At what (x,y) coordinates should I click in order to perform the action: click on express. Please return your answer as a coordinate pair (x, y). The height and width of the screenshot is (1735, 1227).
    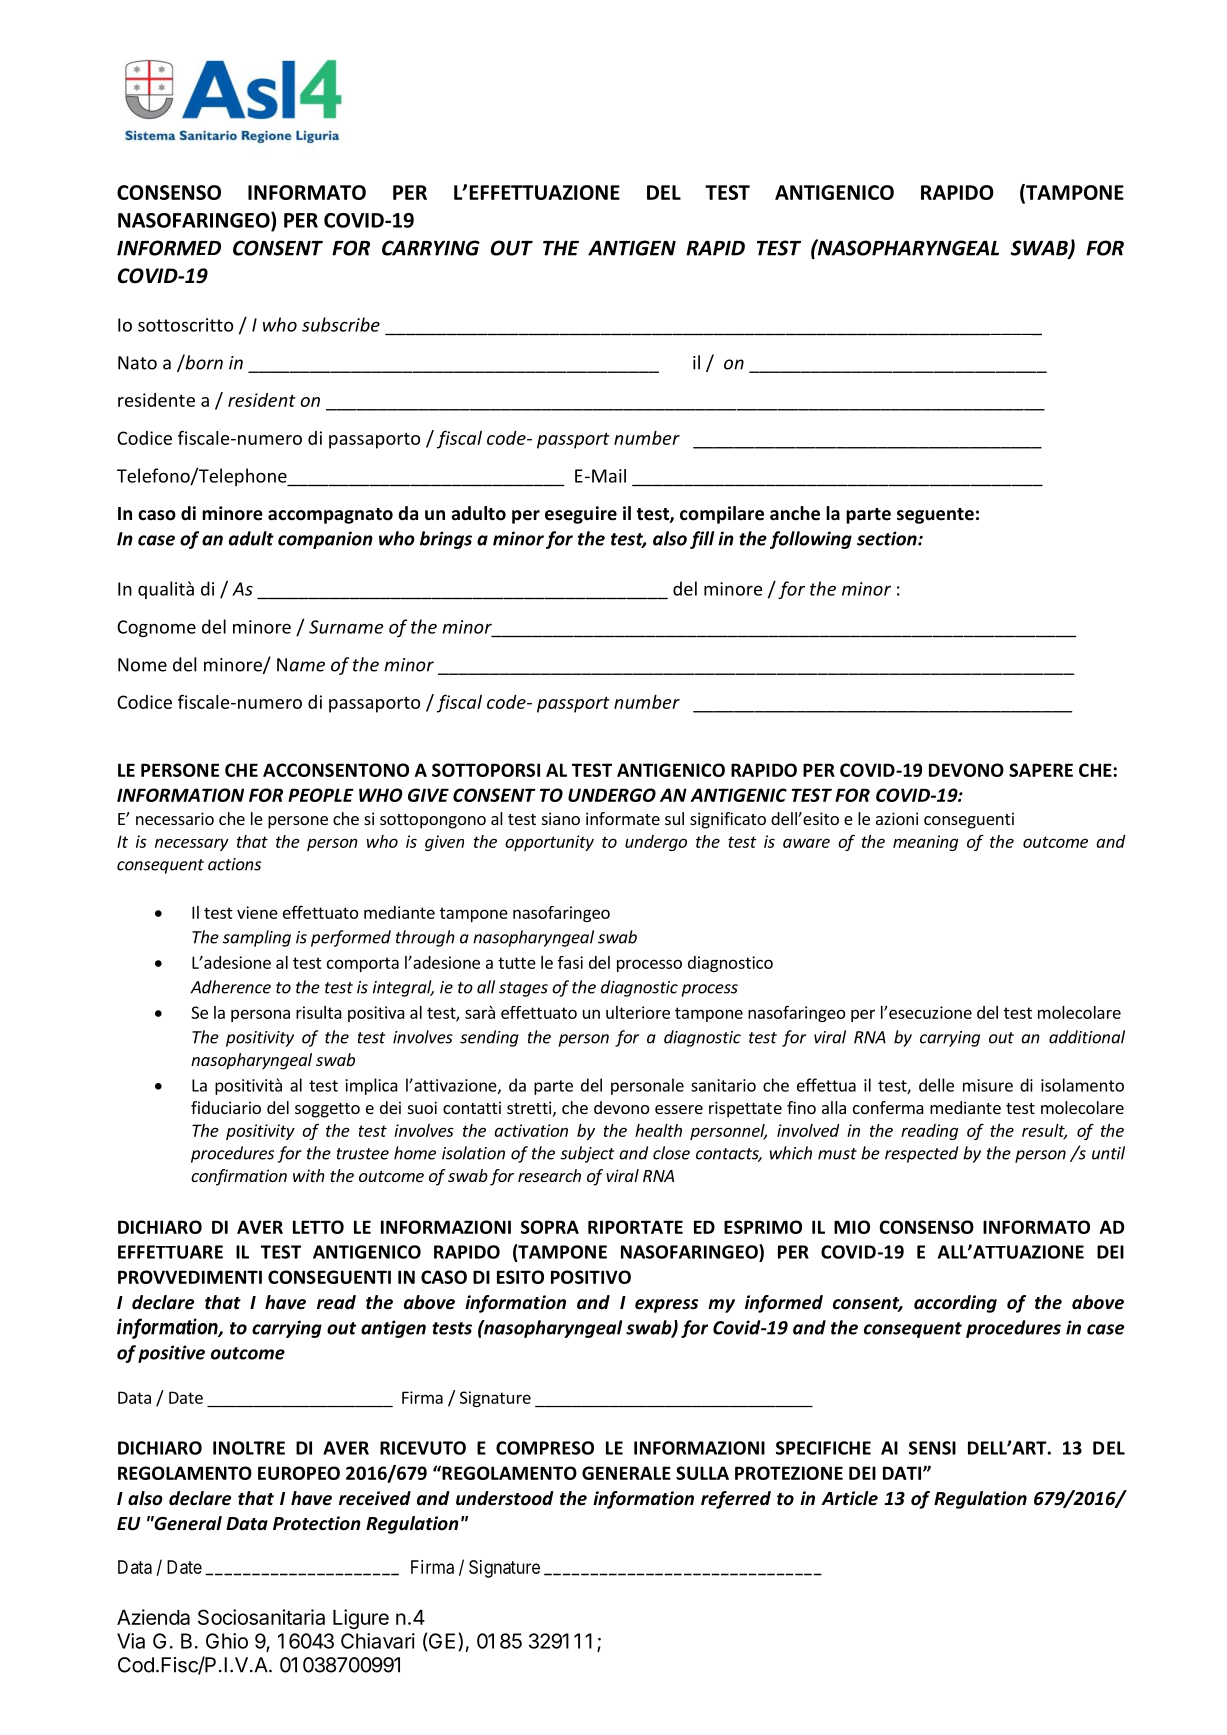
    Looking at the image, I should click on (667, 1306).
